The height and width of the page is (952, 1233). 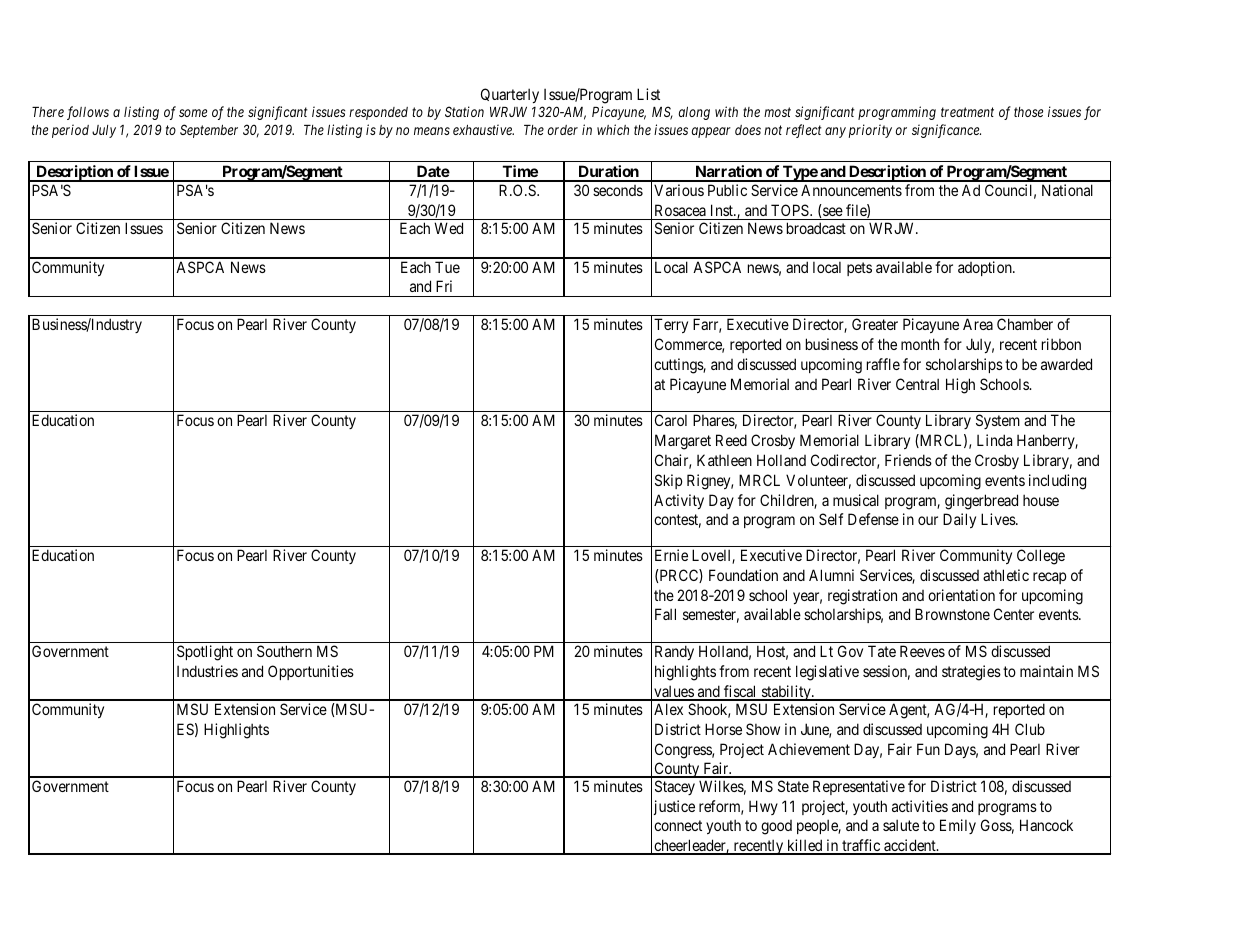 What do you see at coordinates (209, 131) in the page?
I see `September` at bounding box center [209, 131].
